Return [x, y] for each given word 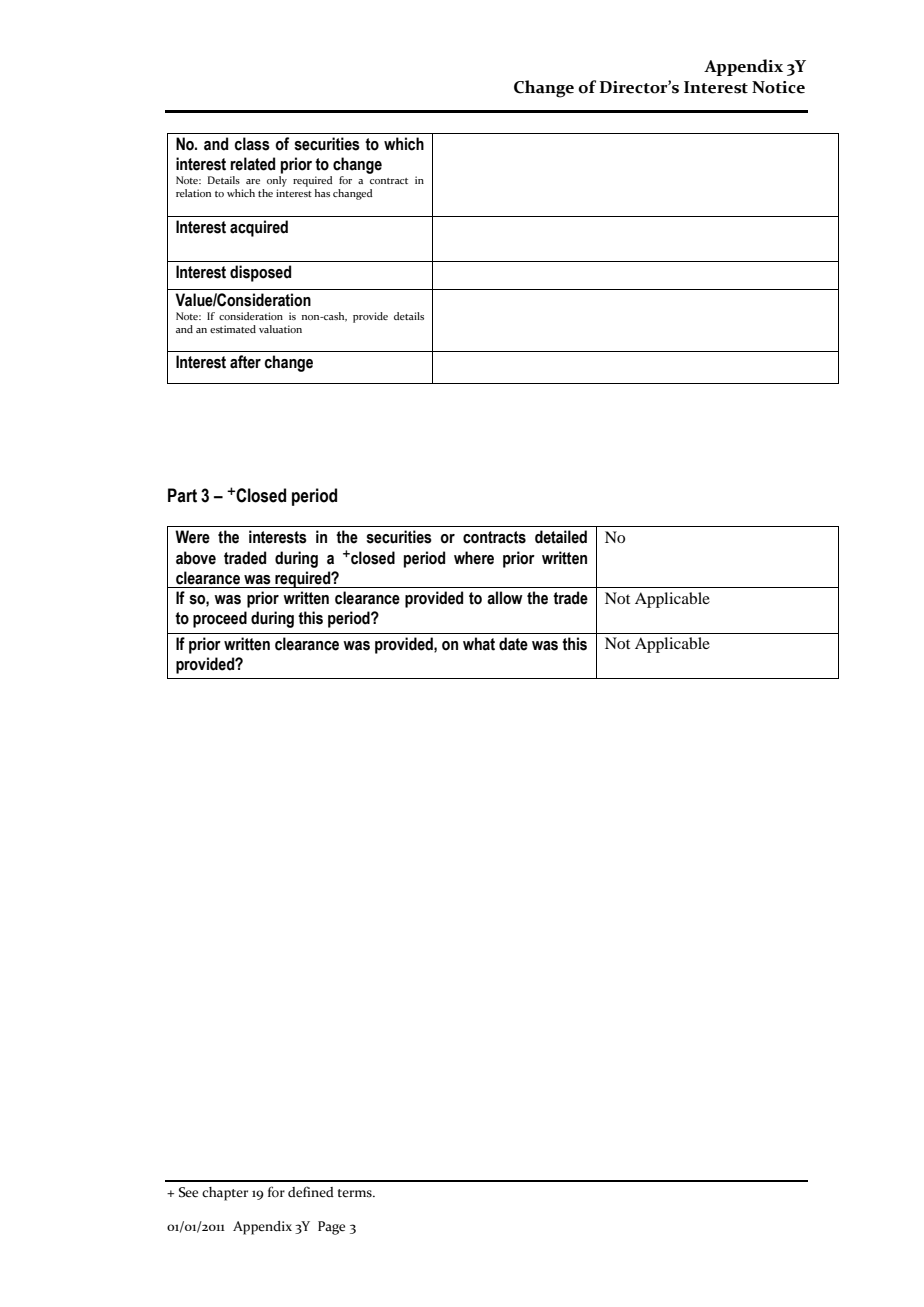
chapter [225, 1194]
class [252, 144]
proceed [220, 619]
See [188, 1192]
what [479, 644]
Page [331, 1228]
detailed [561, 537]
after [245, 362]
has [322, 193]
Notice [778, 87]
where [474, 558]
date [513, 644]
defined [311, 1192]
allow [505, 598]
